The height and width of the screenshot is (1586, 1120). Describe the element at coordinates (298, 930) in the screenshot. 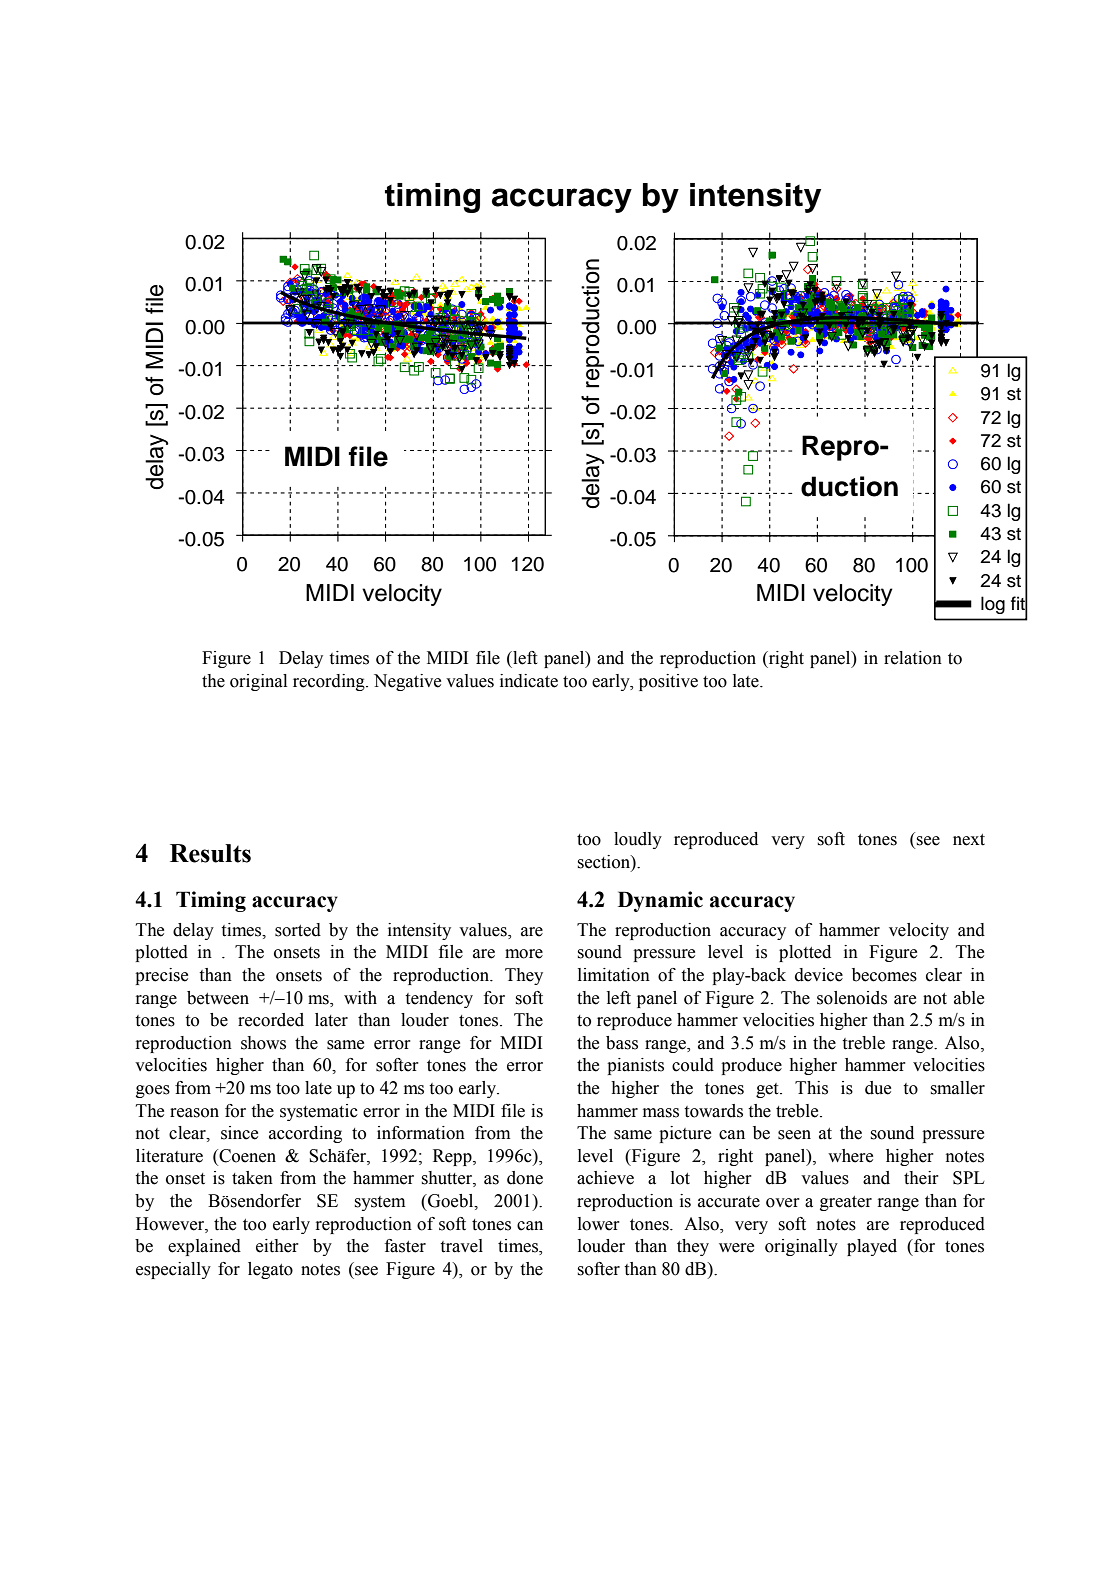

I see `sorted` at that location.
